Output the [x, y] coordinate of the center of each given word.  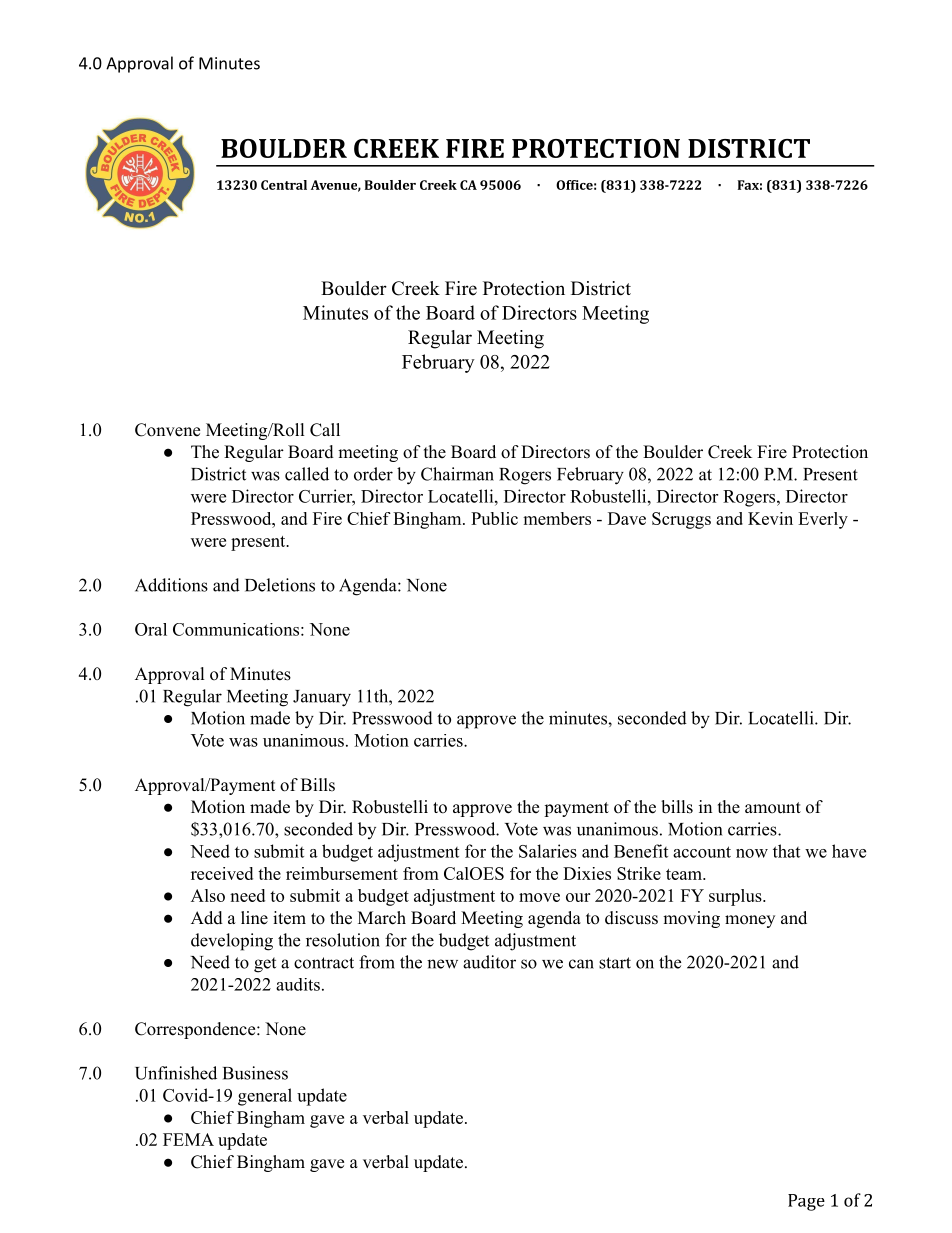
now [752, 853]
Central [284, 185]
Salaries [548, 851]
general [265, 1097]
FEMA [188, 1139]
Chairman [457, 474]
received [222, 873]
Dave [627, 518]
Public [494, 518]
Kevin [770, 518]
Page [806, 1202]
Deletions [280, 585]
